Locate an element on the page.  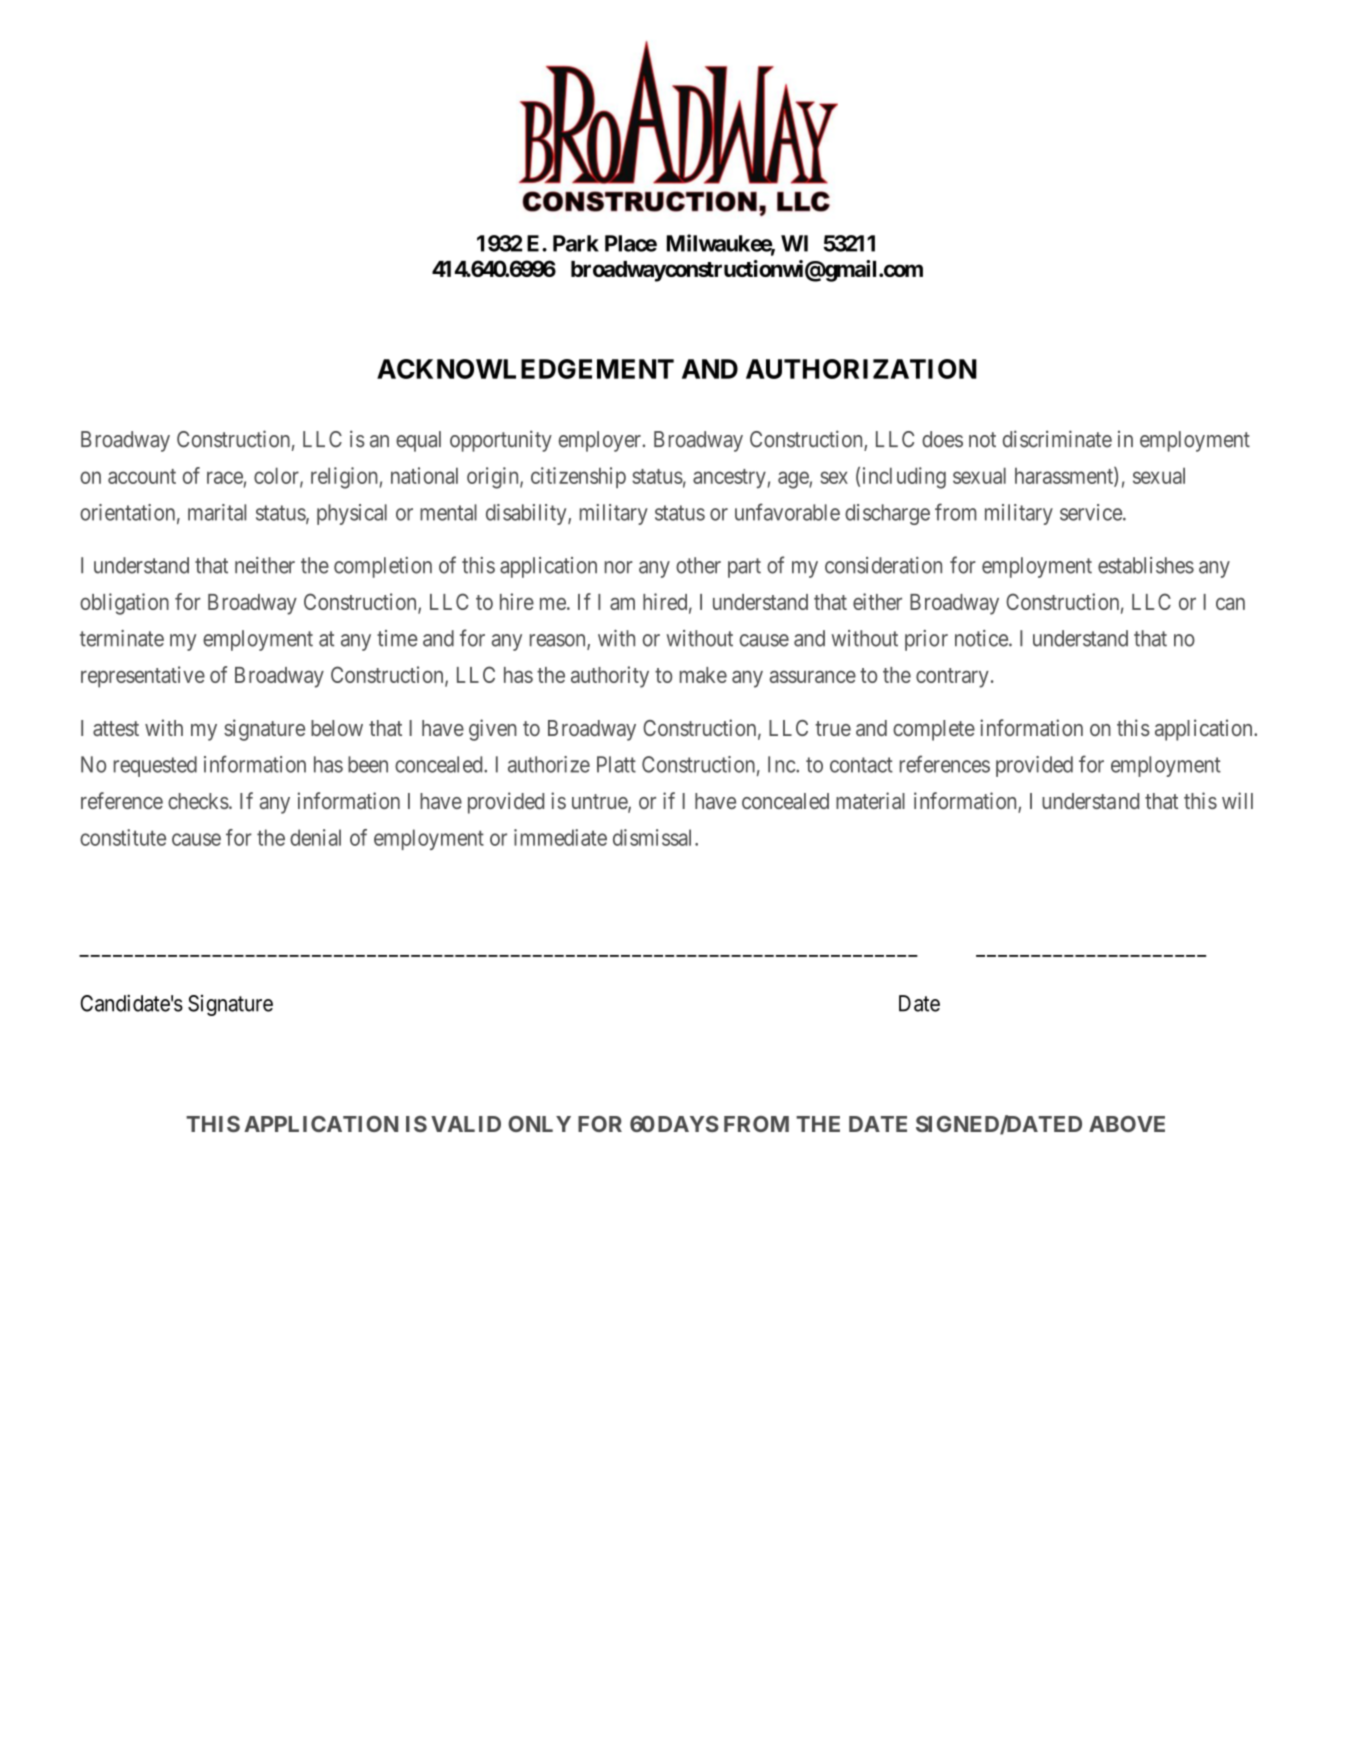
representative is located at coordinates (143, 677).
